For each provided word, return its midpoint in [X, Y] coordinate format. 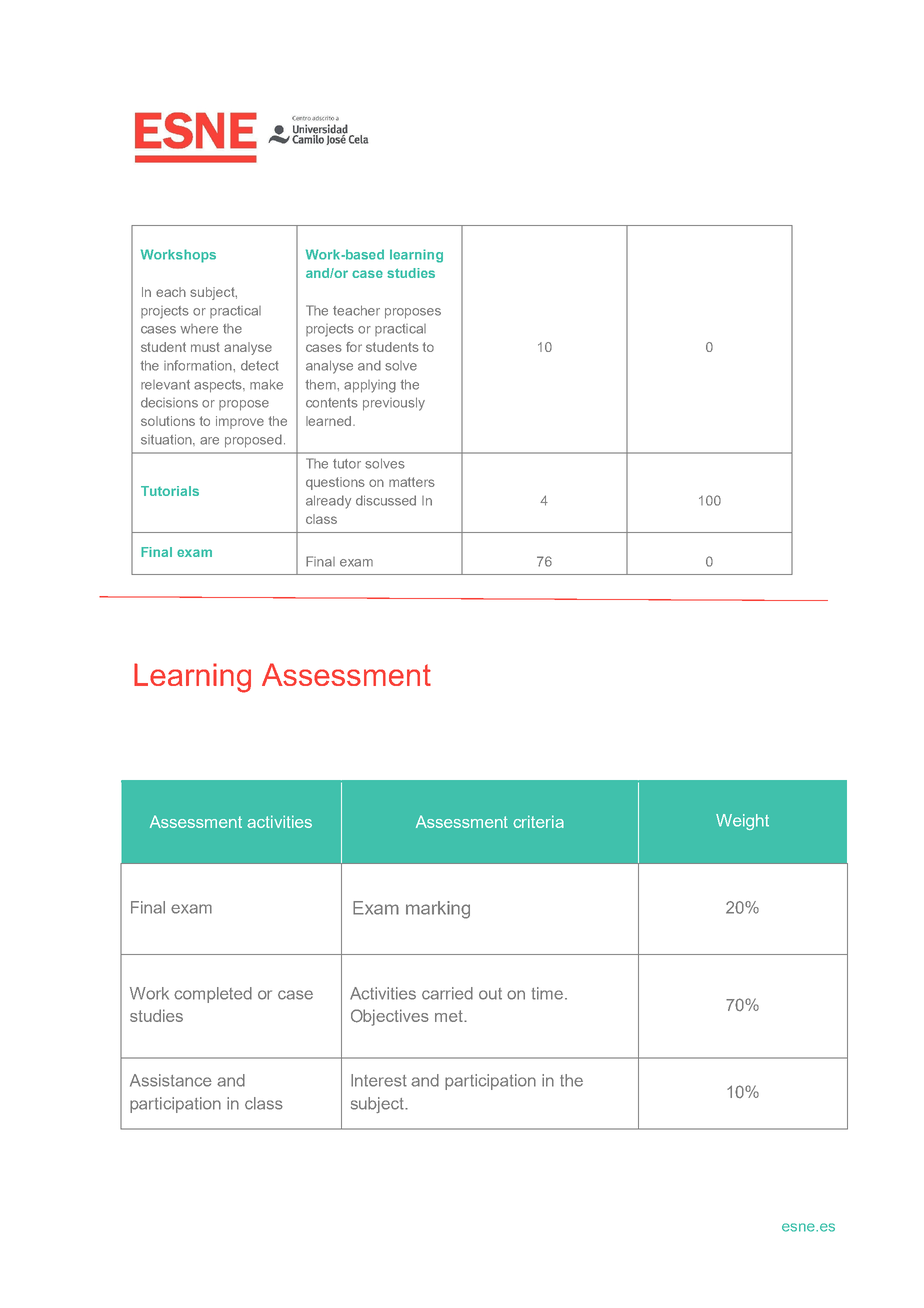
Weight [742, 822]
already [328, 502]
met [450, 1016]
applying [370, 386]
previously [394, 404]
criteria [538, 821]
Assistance [171, 1080]
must [205, 347]
